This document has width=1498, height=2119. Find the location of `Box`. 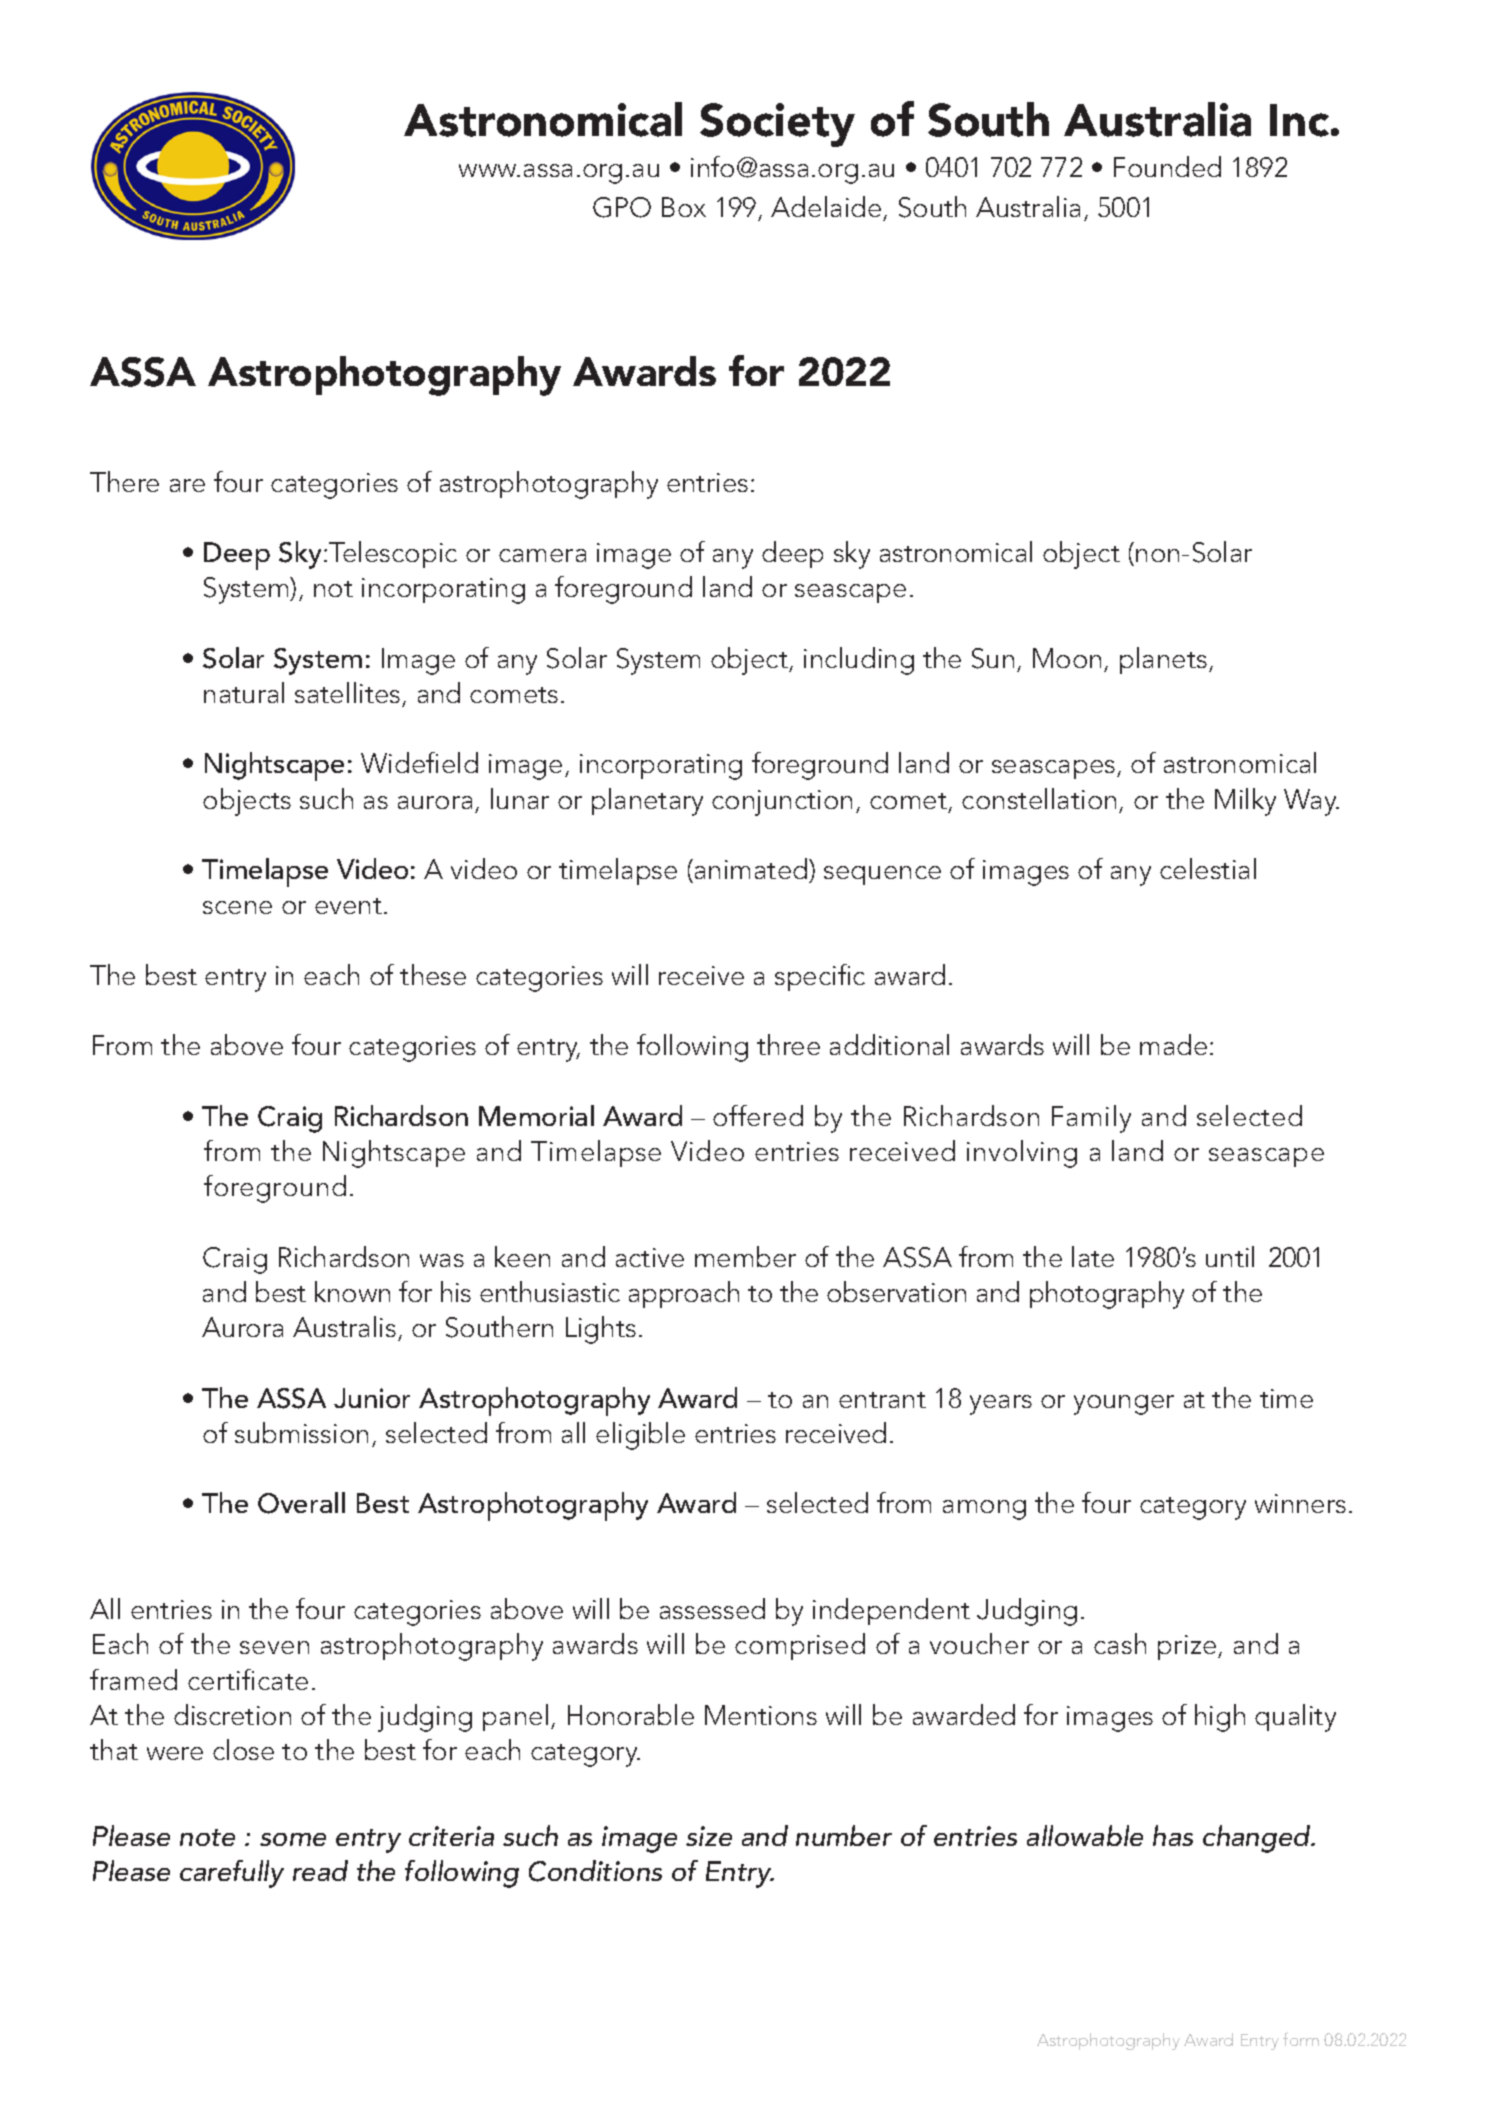

Box is located at coordinates (684, 207).
